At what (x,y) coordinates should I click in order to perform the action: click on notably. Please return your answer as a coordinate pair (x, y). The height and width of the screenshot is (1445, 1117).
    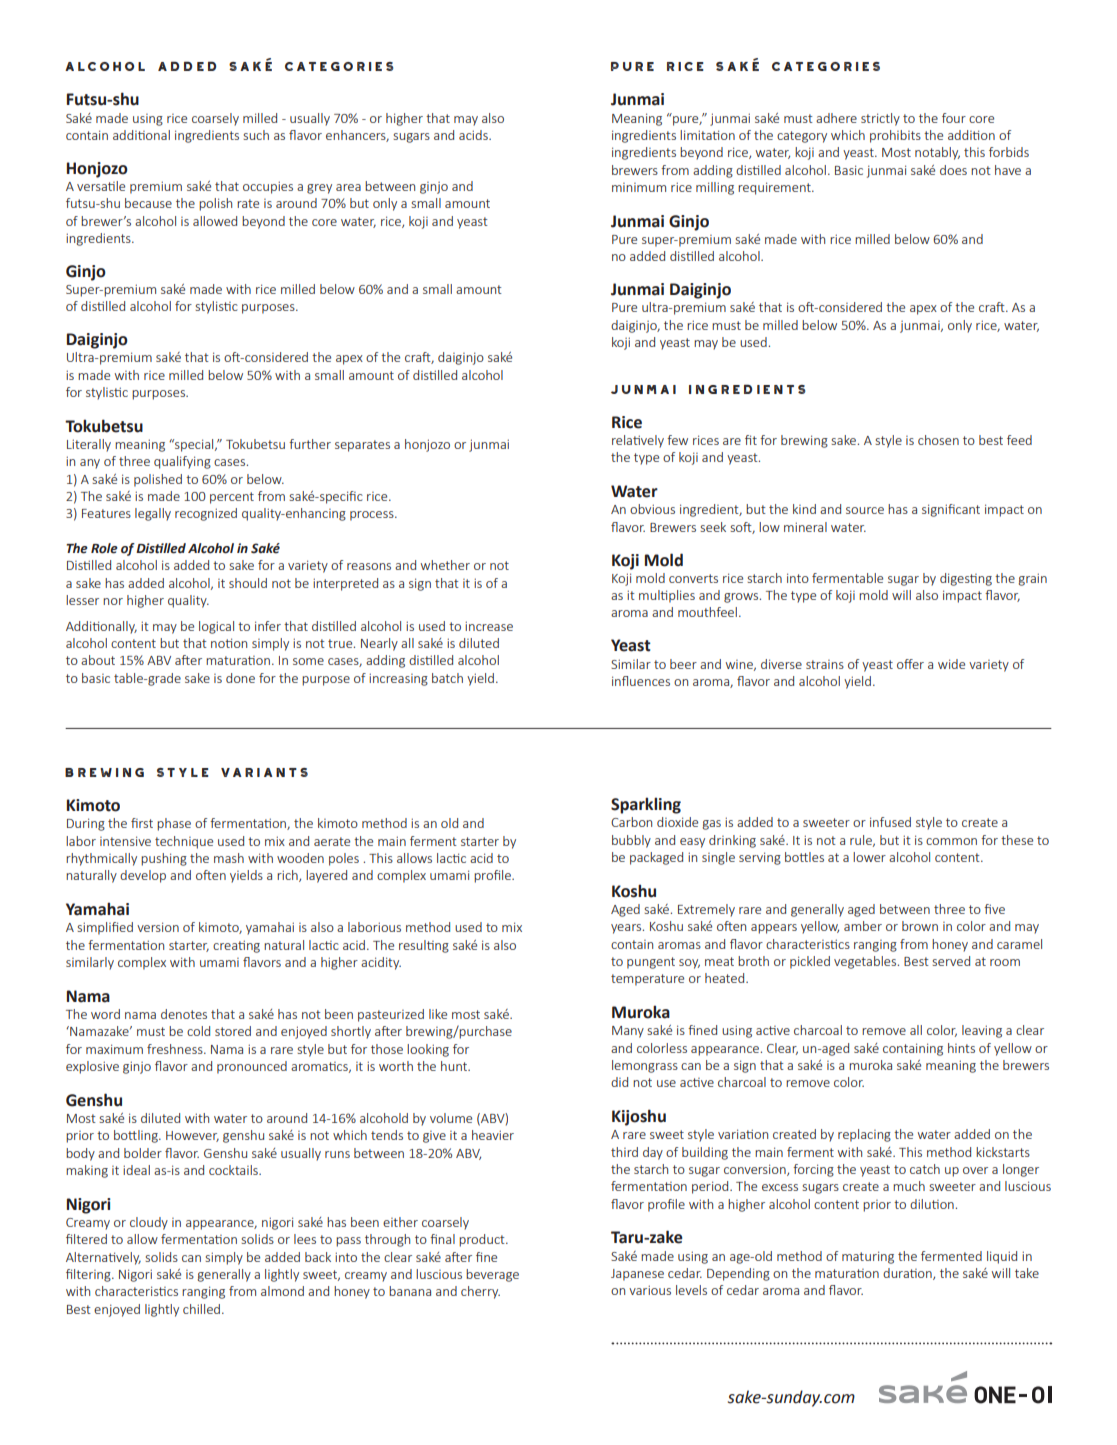
    Looking at the image, I should click on (937, 153).
